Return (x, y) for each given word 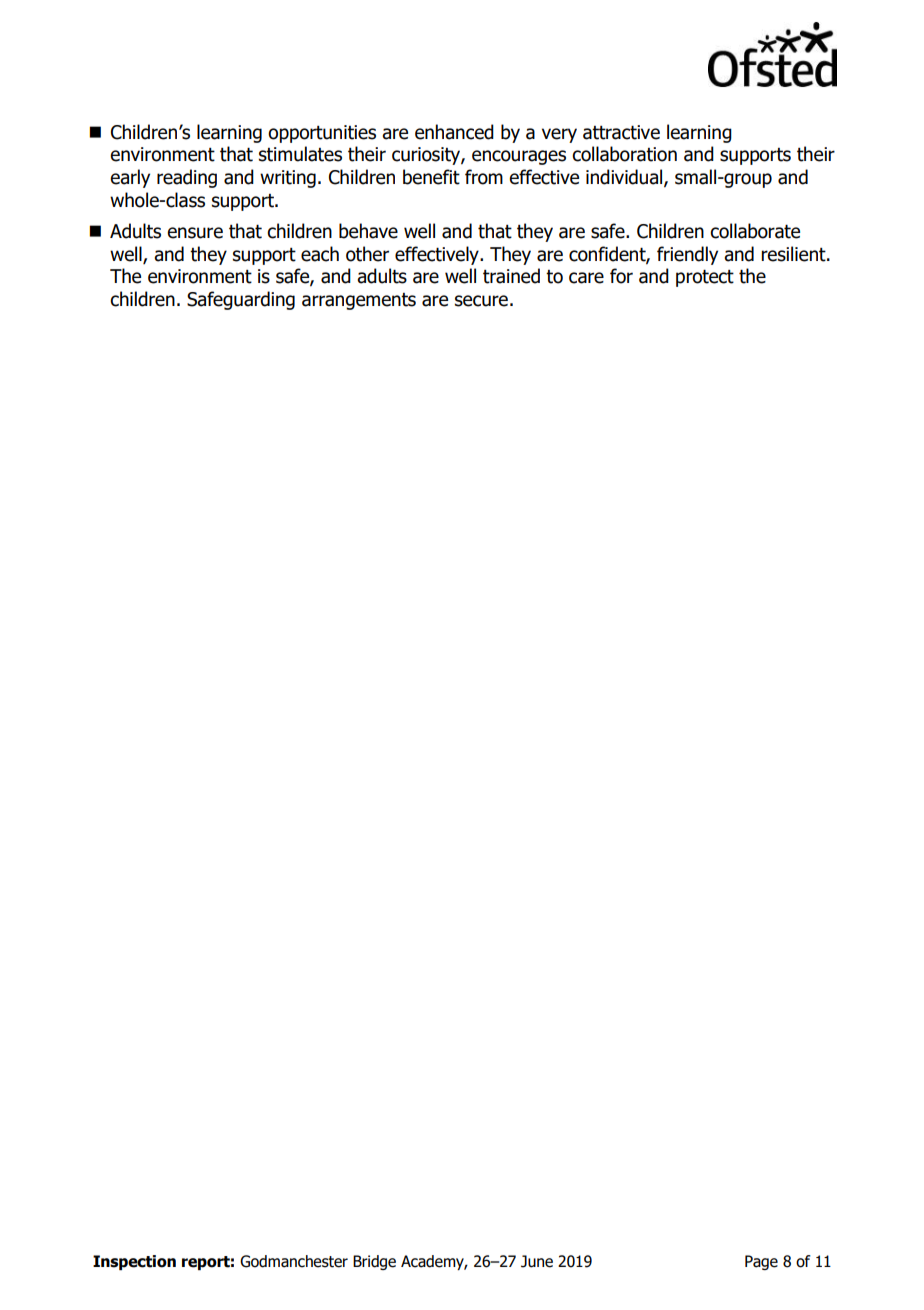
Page (761, 1262)
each (320, 254)
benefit (431, 177)
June (537, 1261)
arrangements (359, 301)
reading (187, 178)
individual (625, 178)
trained (511, 276)
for (621, 276)
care (586, 278)
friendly (687, 255)
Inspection (134, 1262)
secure (481, 301)
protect (705, 278)
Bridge (374, 1262)
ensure (195, 233)
